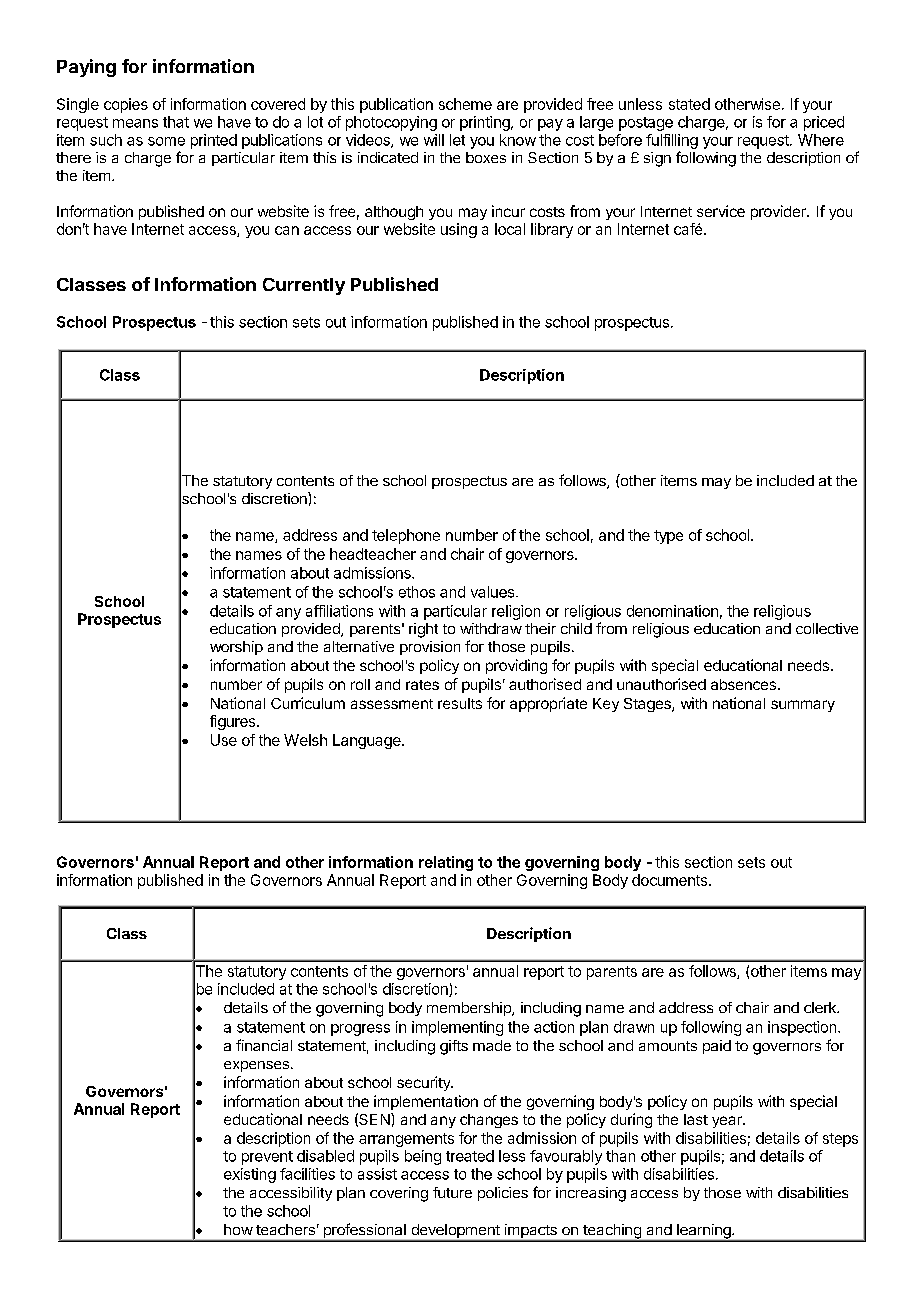  I want to click on that, so click(176, 122).
